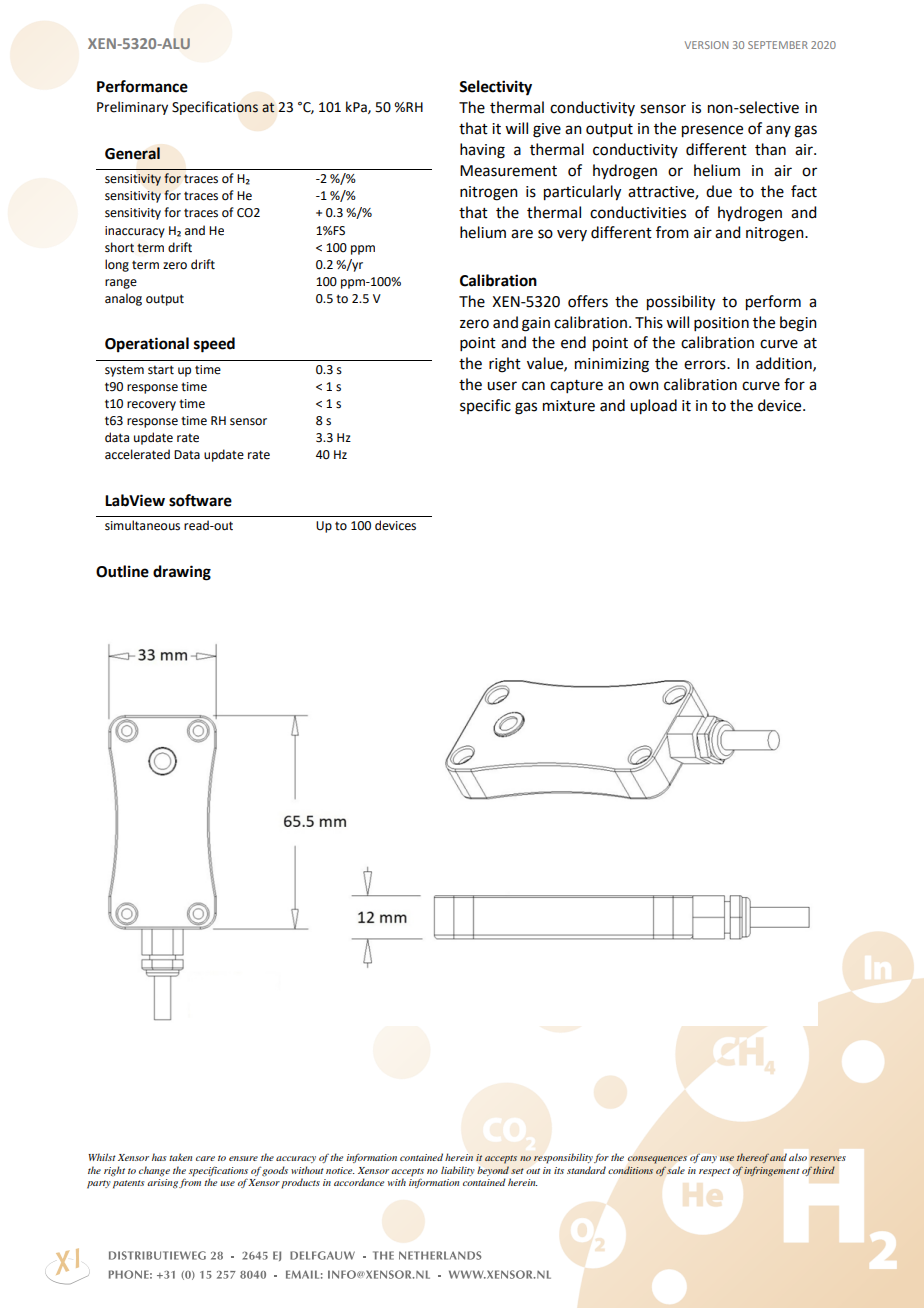 Image resolution: width=924 pixels, height=1308 pixels. What do you see at coordinates (180, 1157) in the screenshot?
I see `taken` at bounding box center [180, 1157].
